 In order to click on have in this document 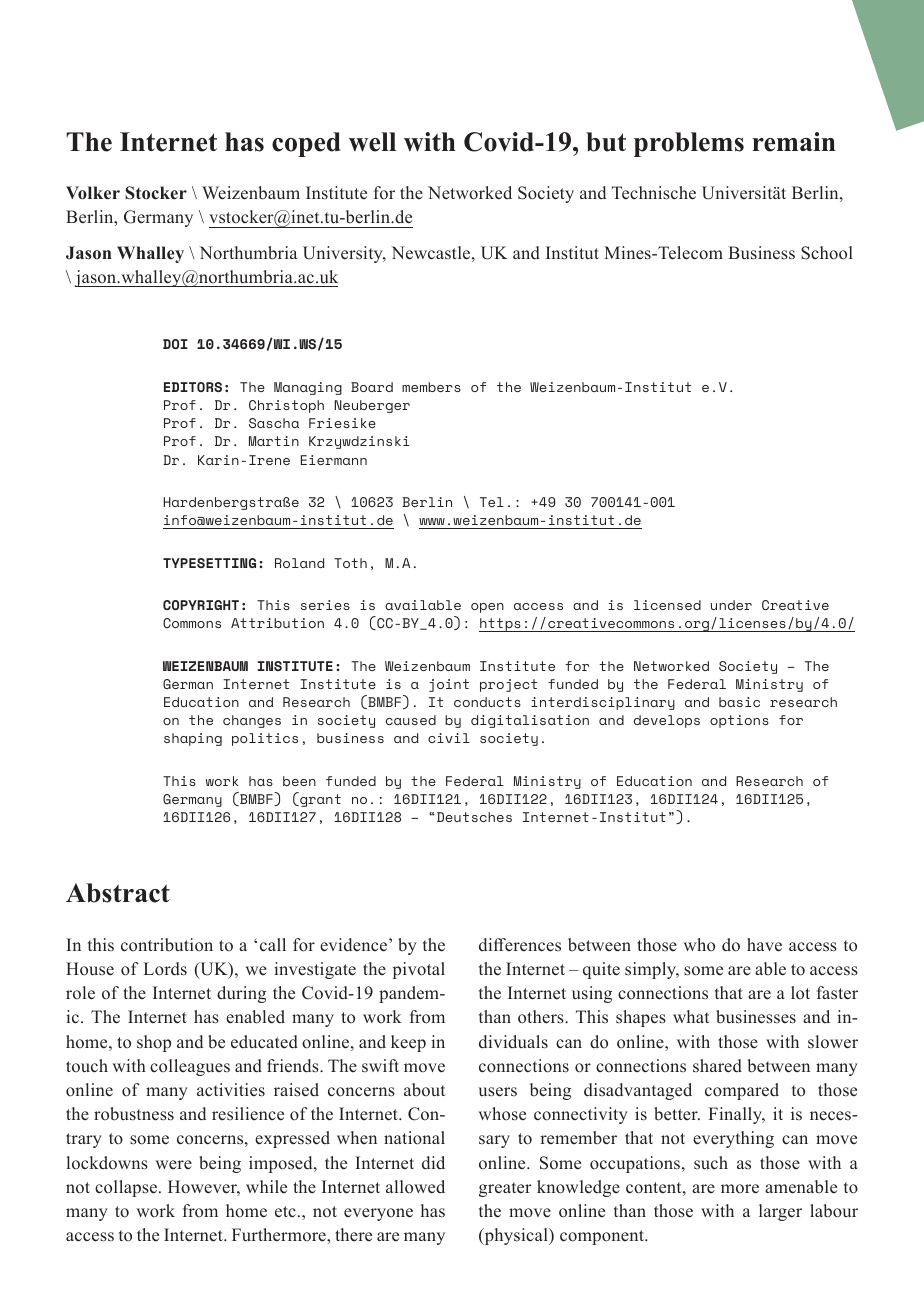, I will do `click(764, 945)`.
